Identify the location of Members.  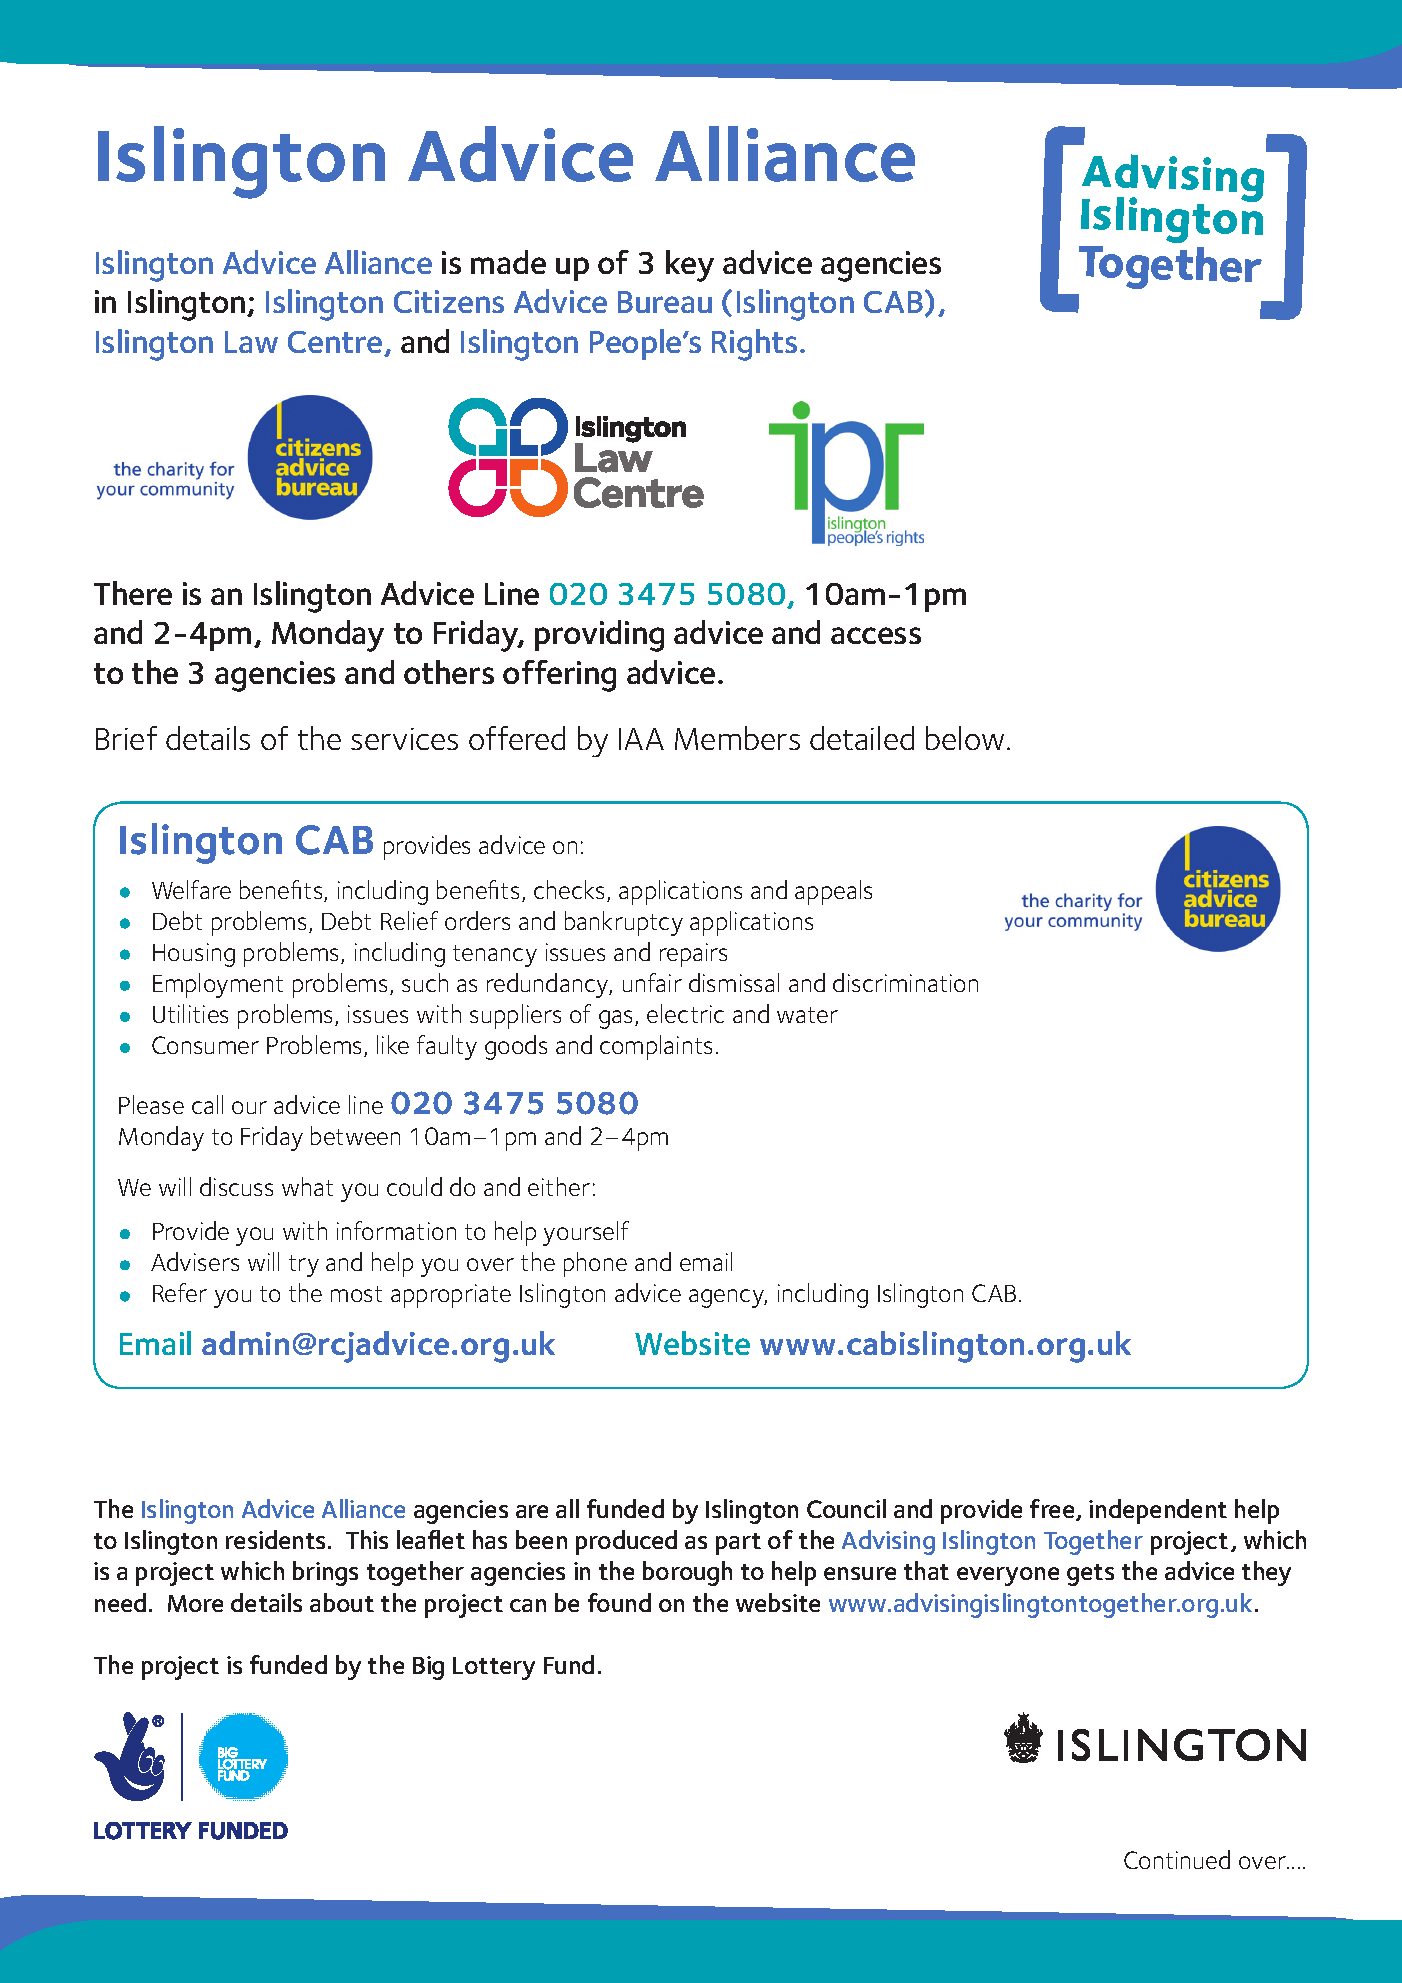
(737, 738).
